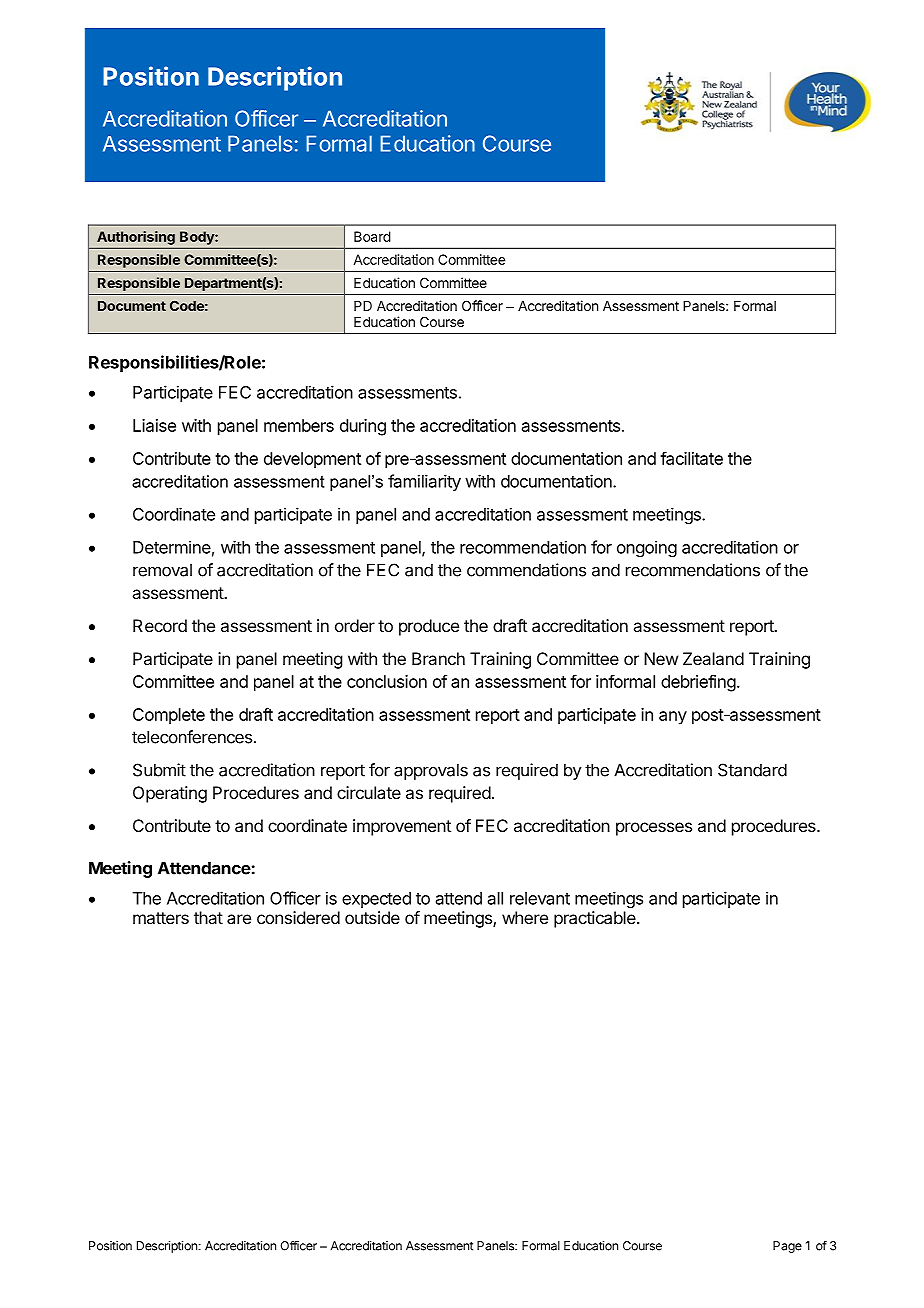 The image size is (924, 1308). Describe the element at coordinates (525, 917) in the screenshot. I see `where` at that location.
